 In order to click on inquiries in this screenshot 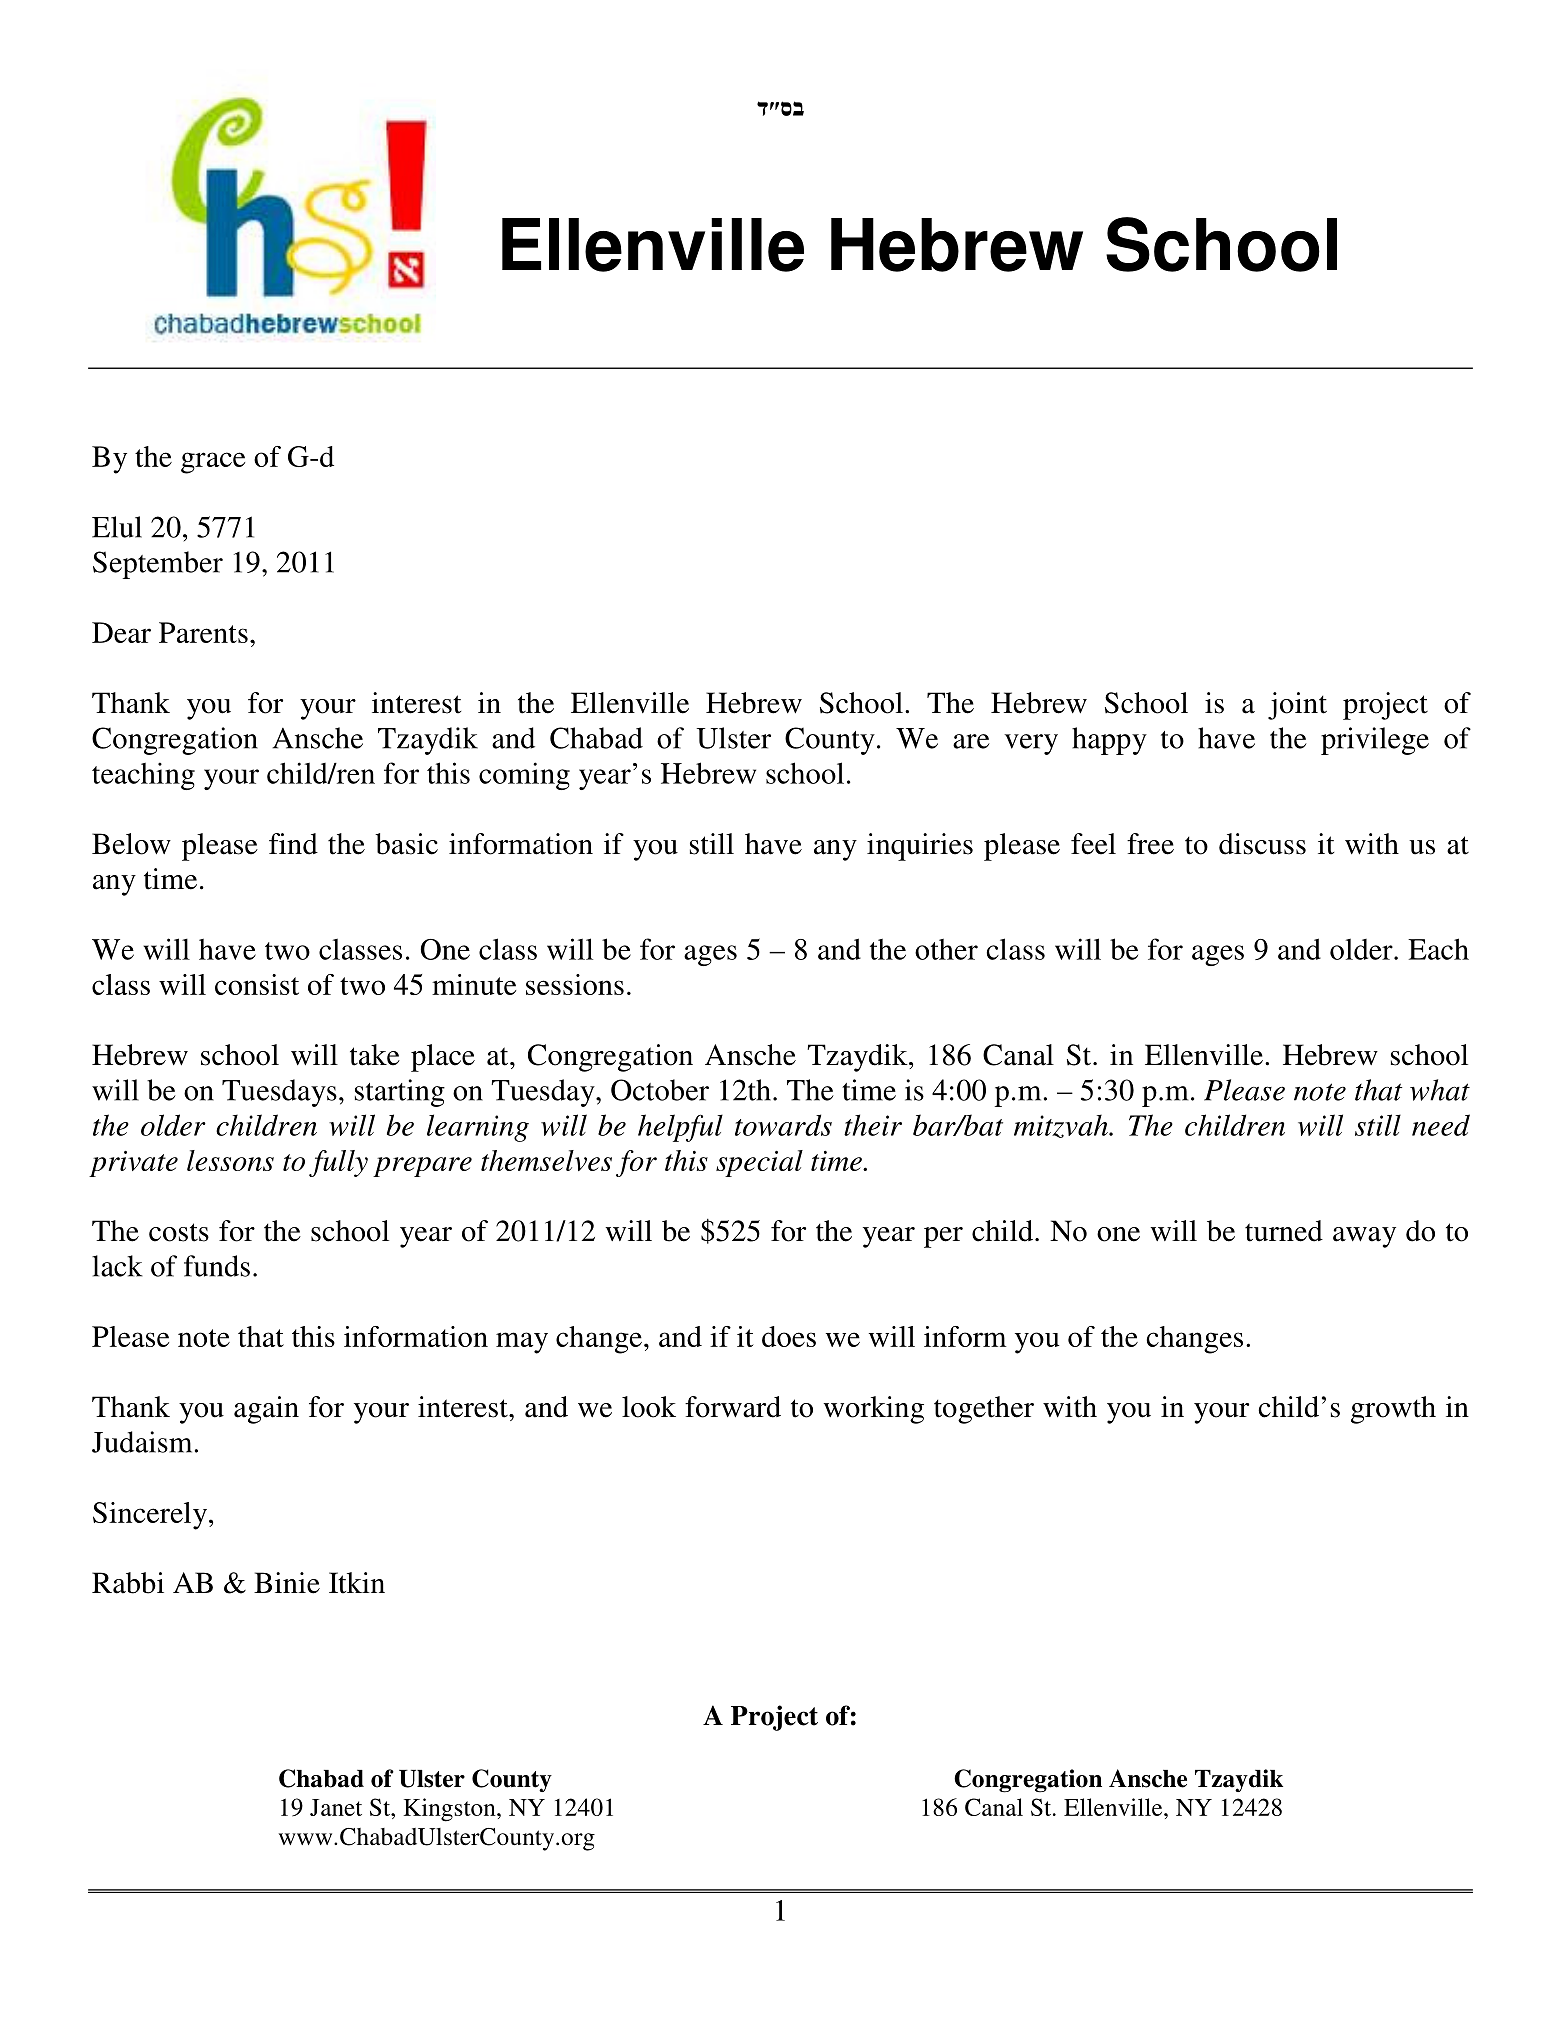, I will do `click(920, 847)`.
